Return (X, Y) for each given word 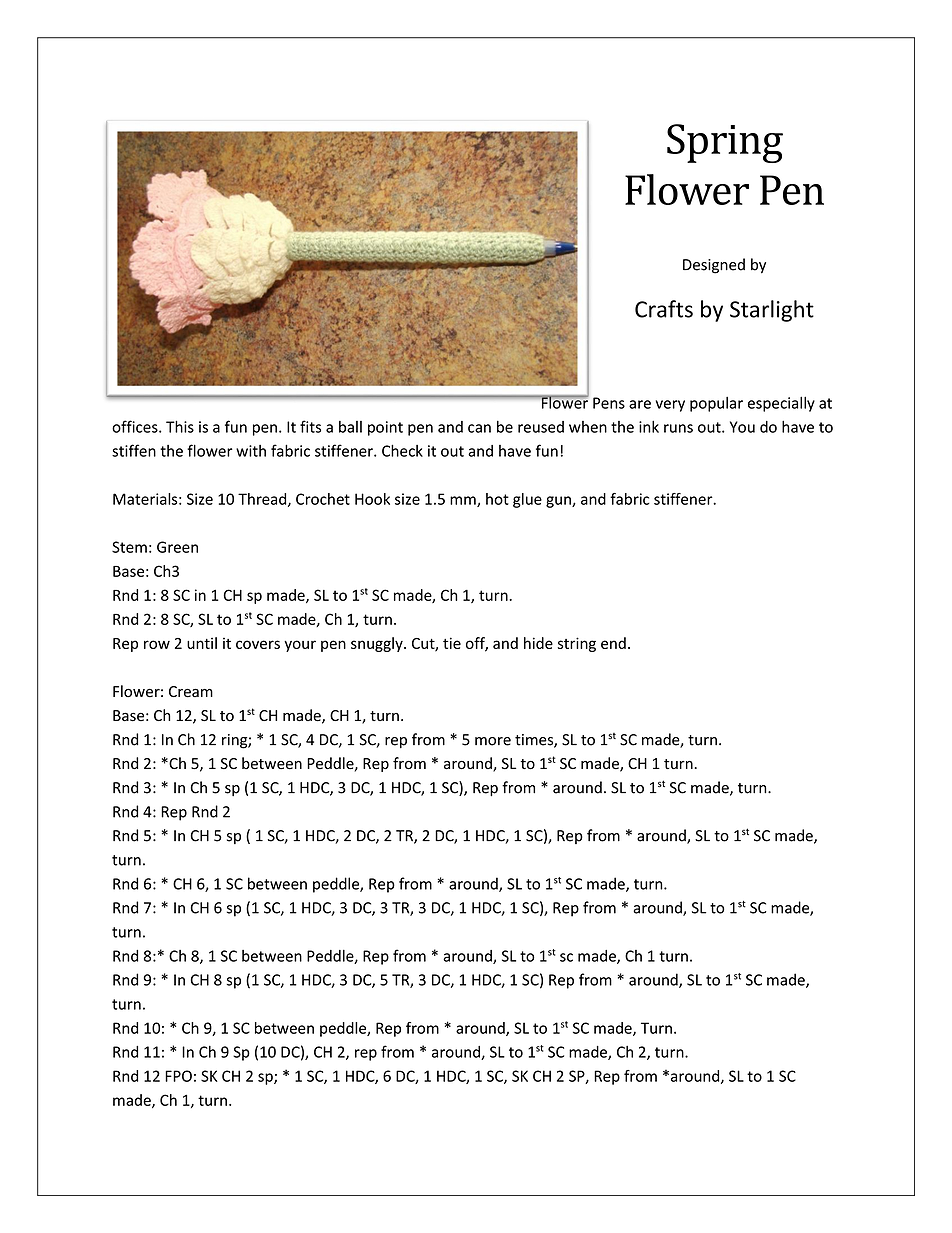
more (493, 741)
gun (559, 502)
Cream (191, 692)
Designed (714, 266)
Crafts (664, 309)
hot (497, 499)
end (613, 643)
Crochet (323, 499)
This (180, 426)
